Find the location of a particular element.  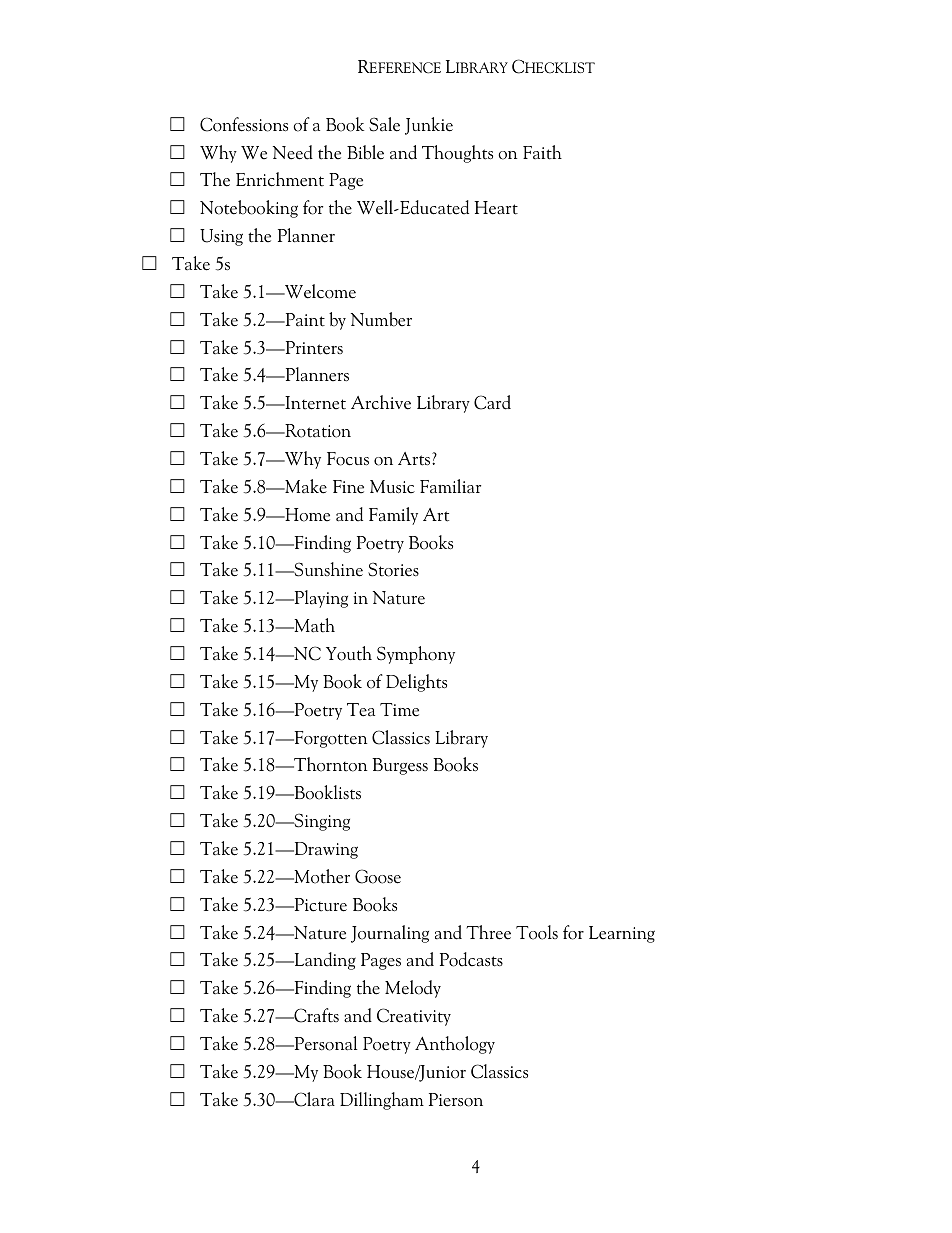

Faith is located at coordinates (542, 152).
